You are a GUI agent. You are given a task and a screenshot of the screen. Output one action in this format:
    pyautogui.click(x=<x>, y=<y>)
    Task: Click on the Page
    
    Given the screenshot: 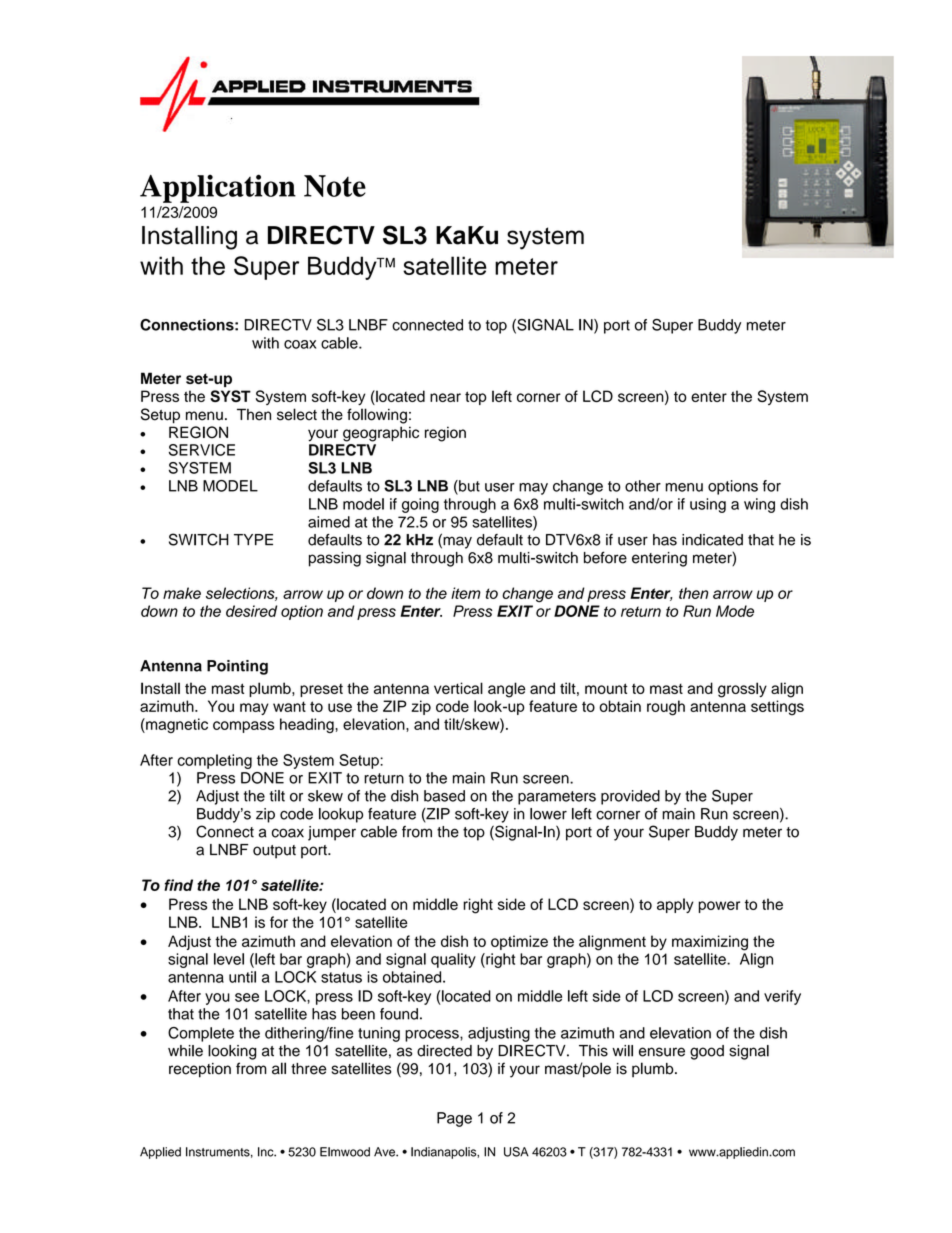 What is the action you would take?
    pyautogui.click(x=454, y=1119)
